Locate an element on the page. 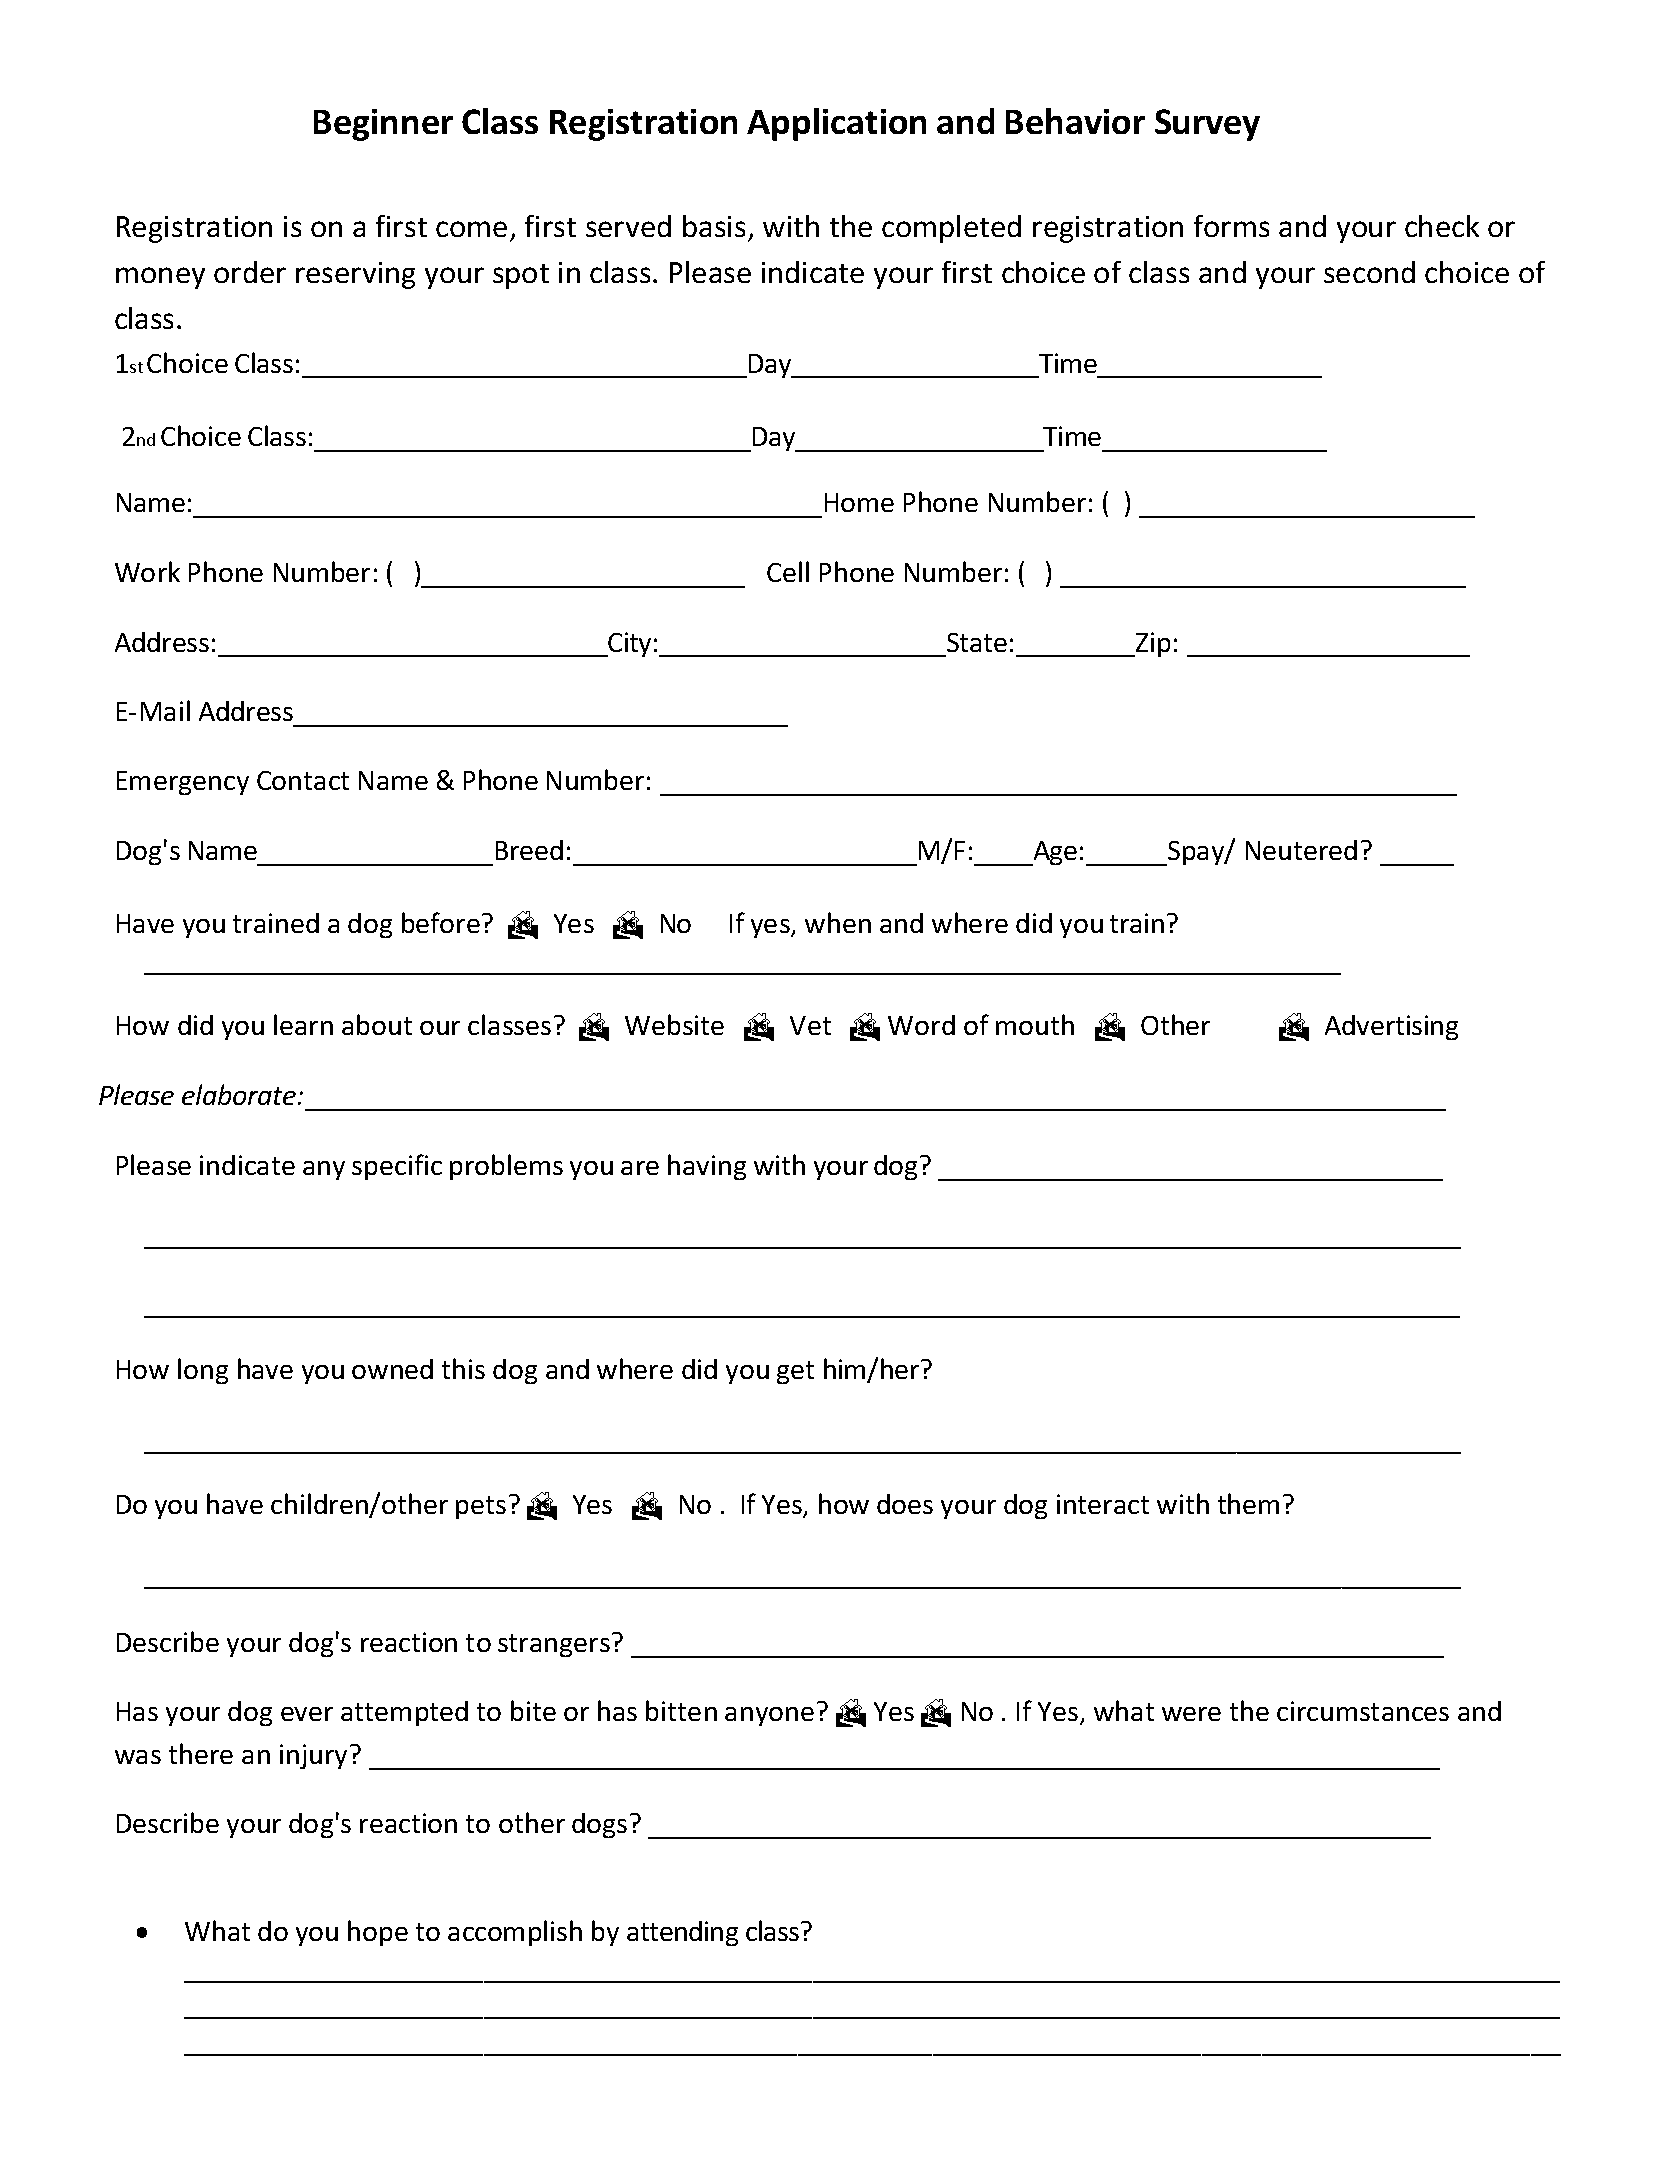 The width and height of the image is (1672, 2164). learn is located at coordinates (303, 1024).
